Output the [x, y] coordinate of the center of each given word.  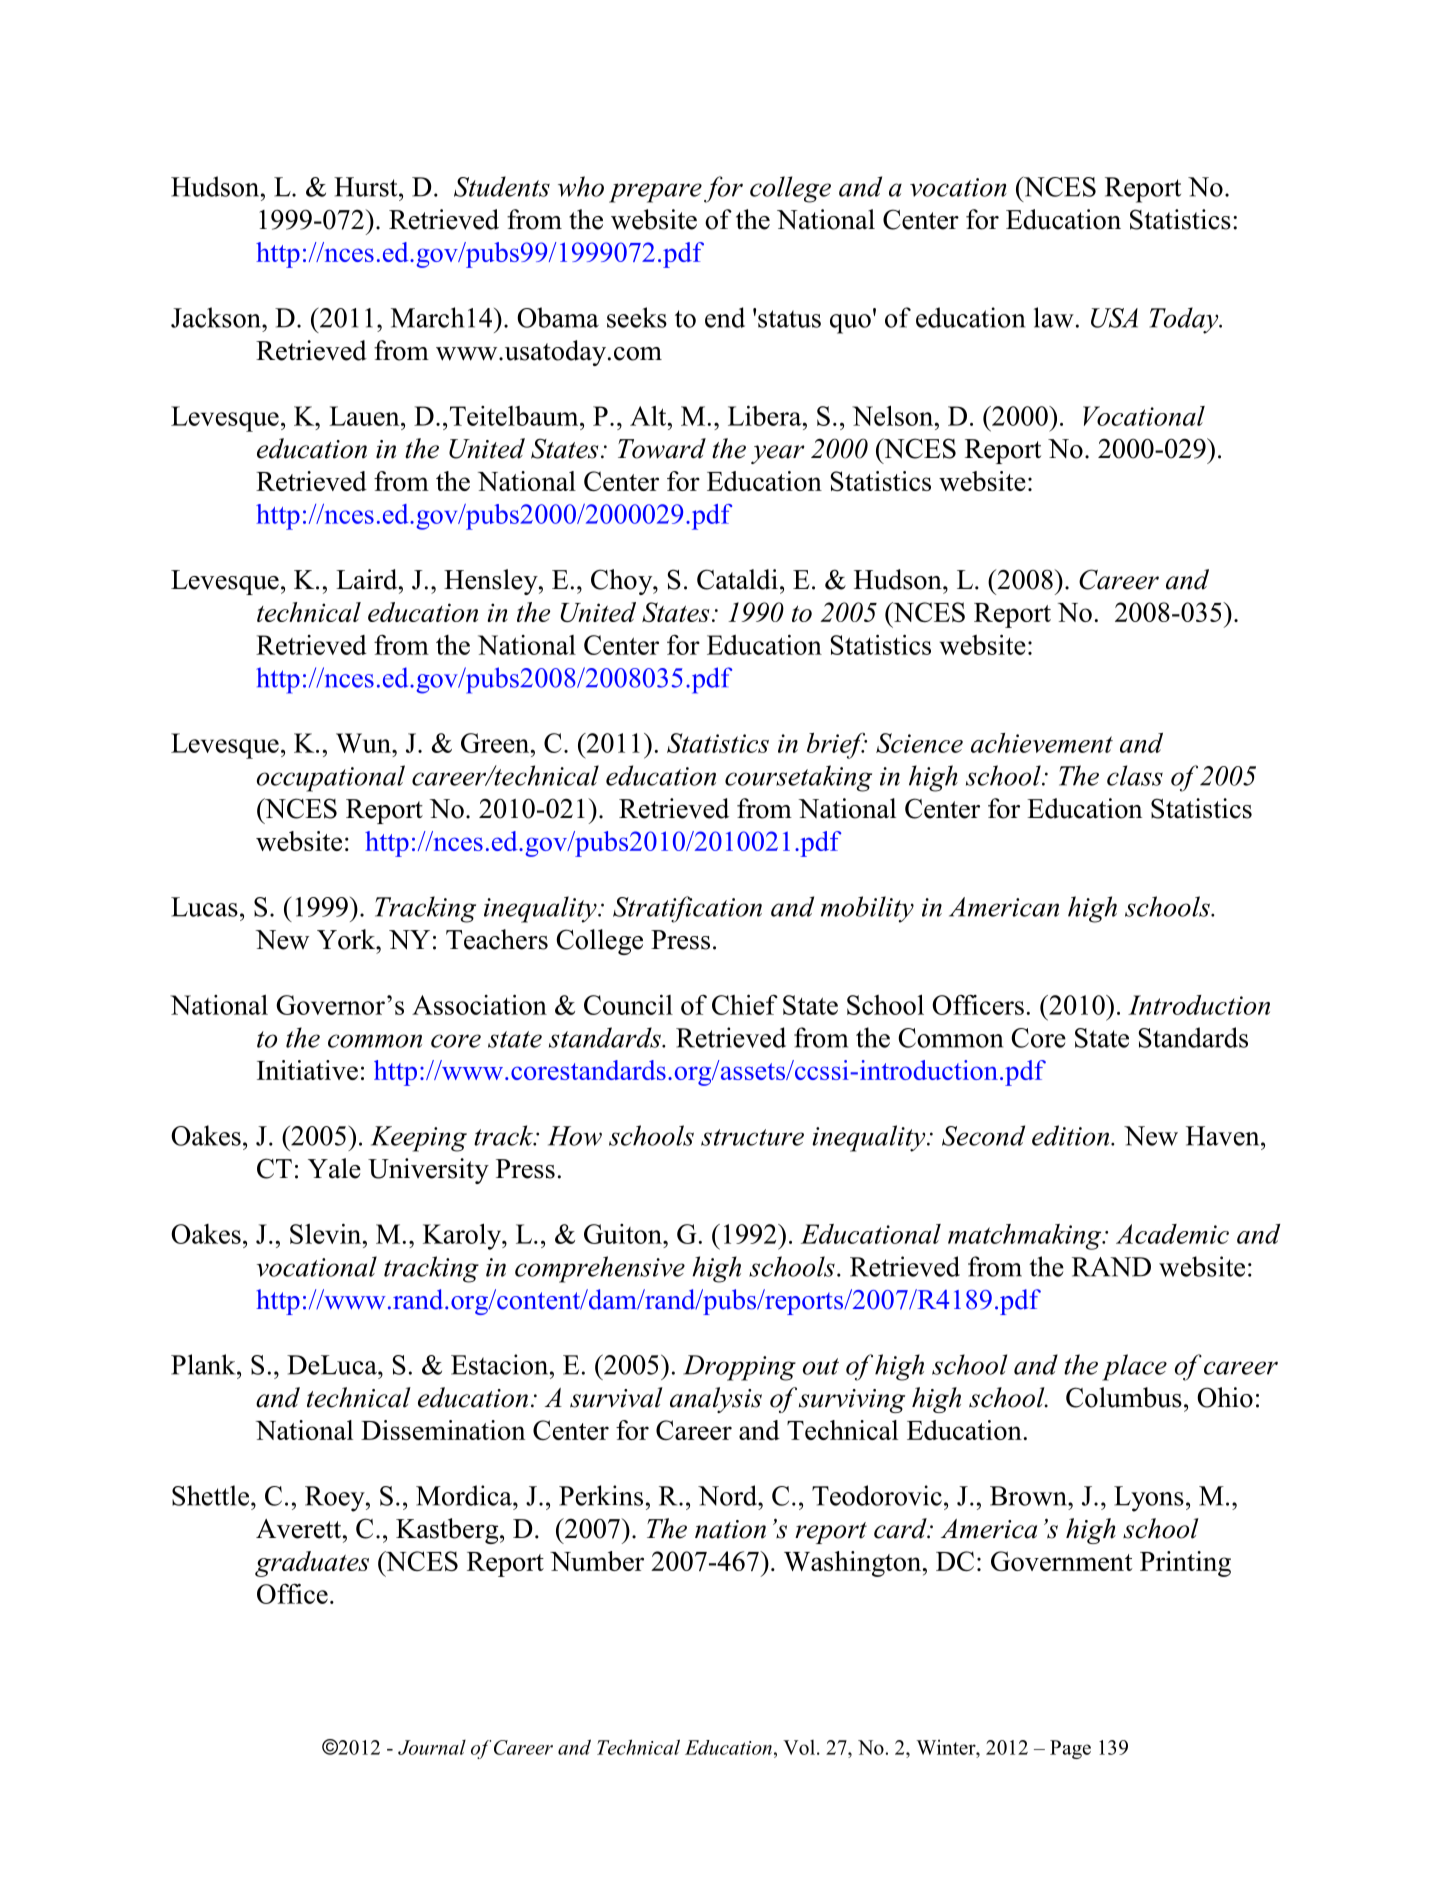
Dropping [739, 1368]
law [1054, 317]
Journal [432, 1747]
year [778, 454]
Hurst [367, 187]
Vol [799, 1747]
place [1134, 1367]
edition [1072, 1135]
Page [1070, 1749]
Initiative [307, 1070]
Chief [745, 1004]
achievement [1042, 743]
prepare [655, 193]
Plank [204, 1364]
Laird [368, 579]
